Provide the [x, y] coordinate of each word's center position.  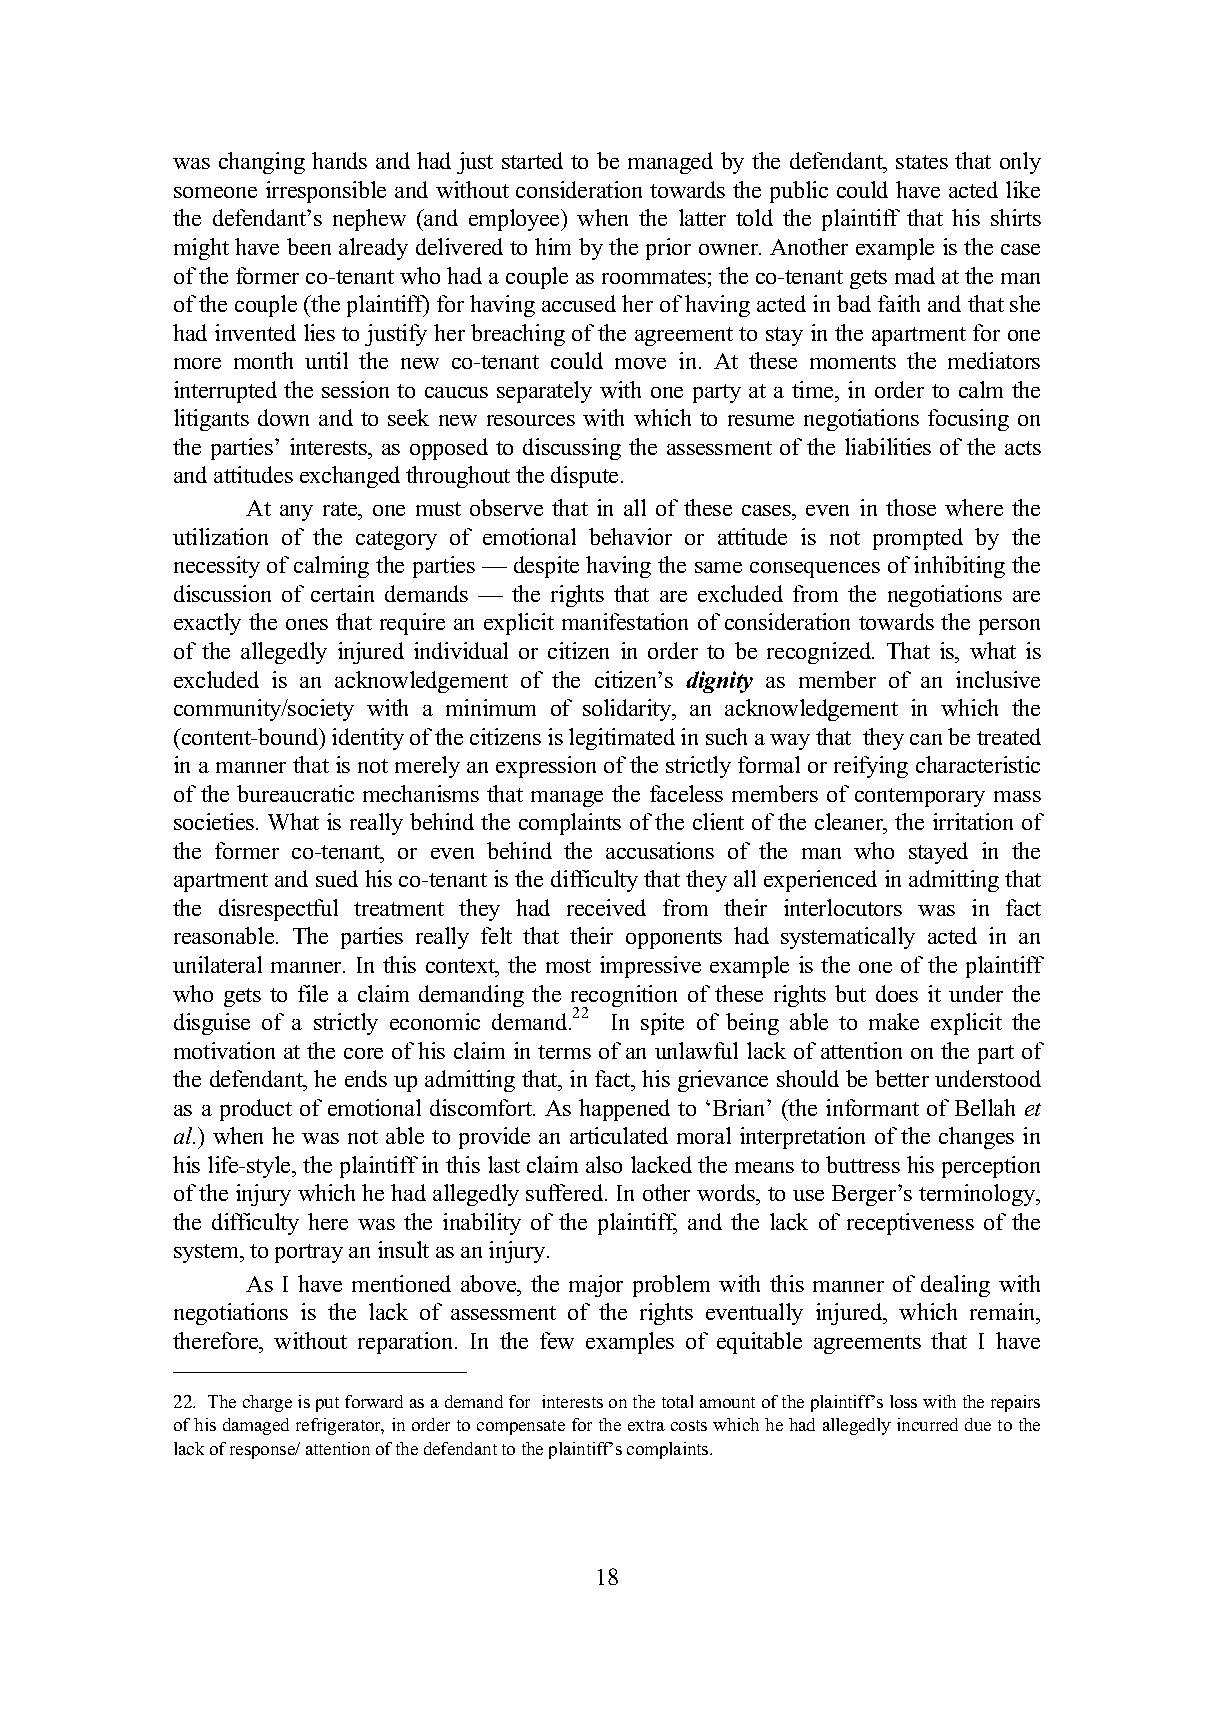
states [922, 162]
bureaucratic [295, 793]
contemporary [920, 797]
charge [267, 1403]
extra [646, 1425]
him [553, 246]
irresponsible [326, 192]
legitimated [622, 739]
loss [903, 1401]
